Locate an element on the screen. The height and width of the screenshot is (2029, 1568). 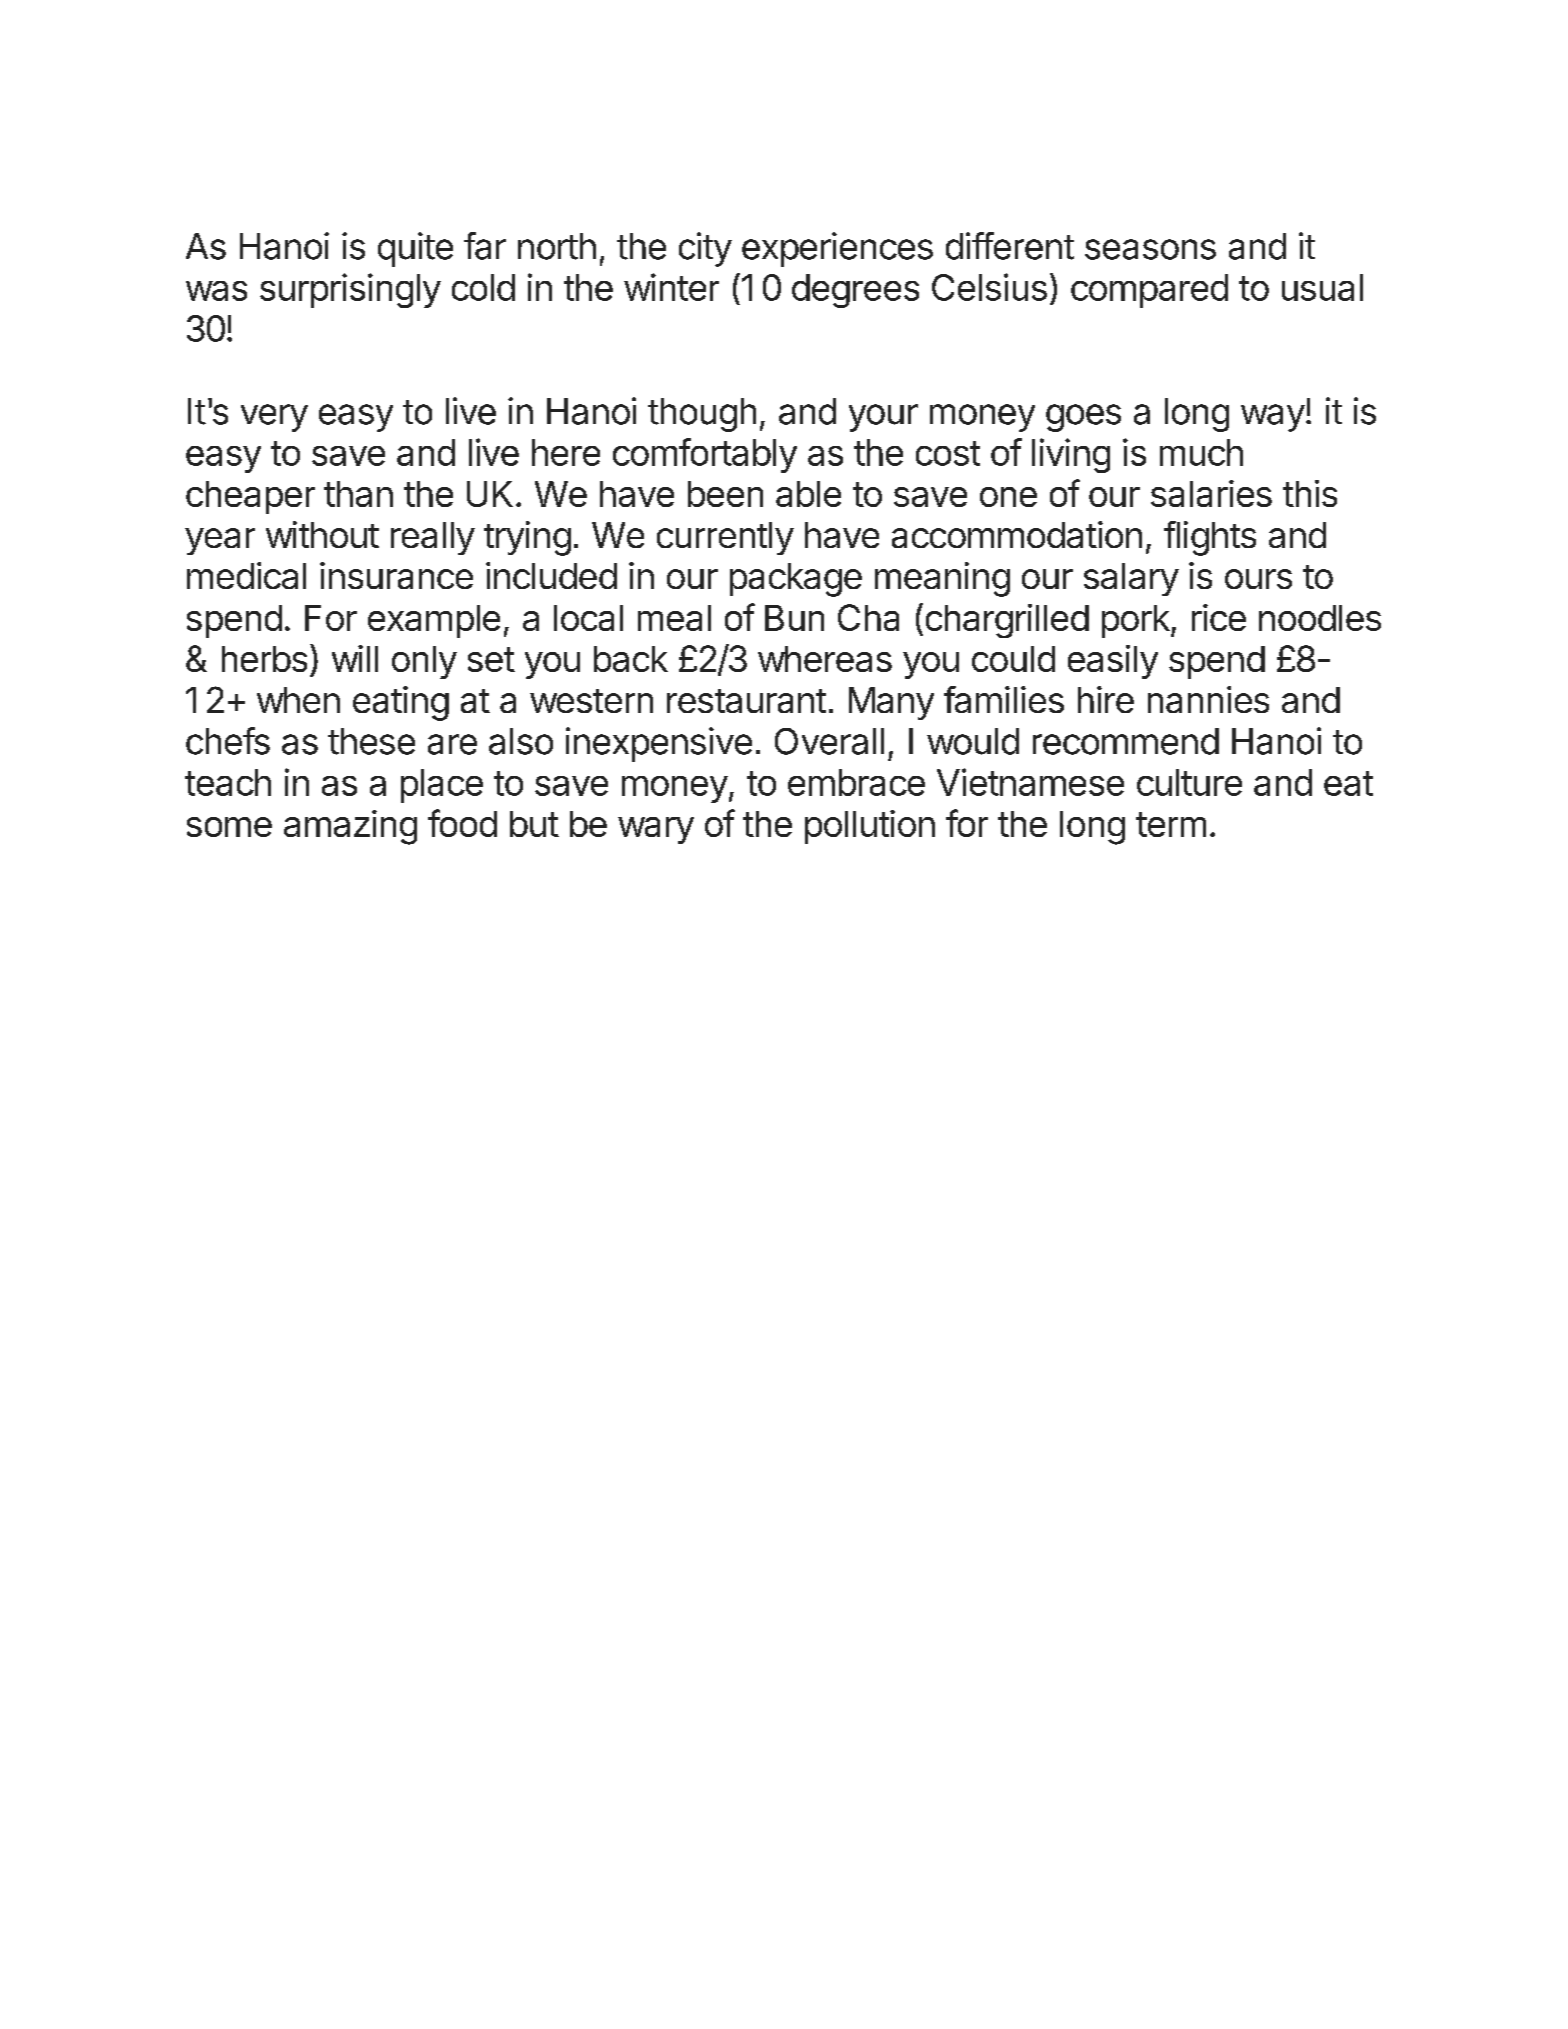
very is located at coordinates (274, 418).
